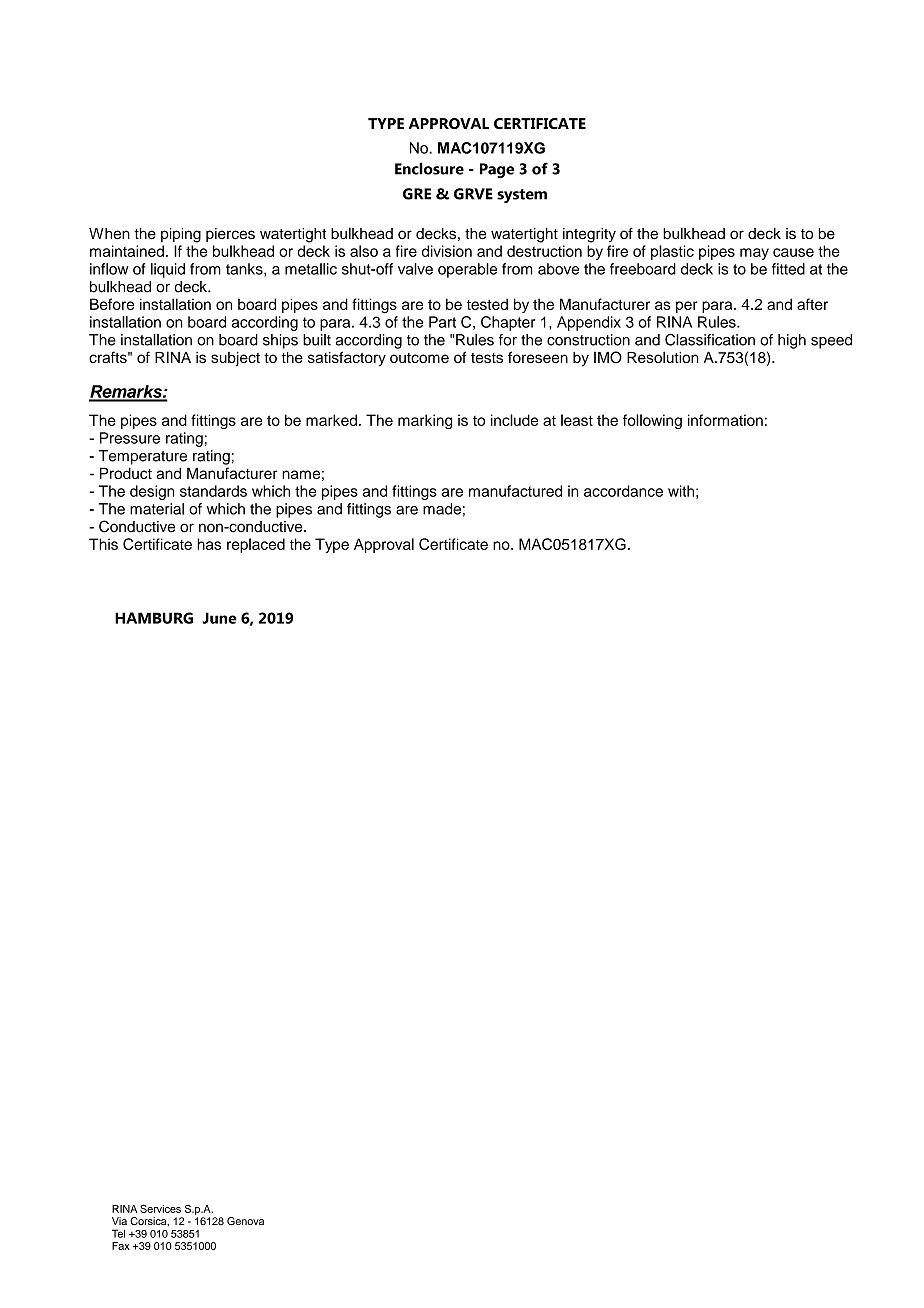 This screenshot has height=1308, width=924. Describe the element at coordinates (181, 235) in the screenshot. I see `piping` at that location.
